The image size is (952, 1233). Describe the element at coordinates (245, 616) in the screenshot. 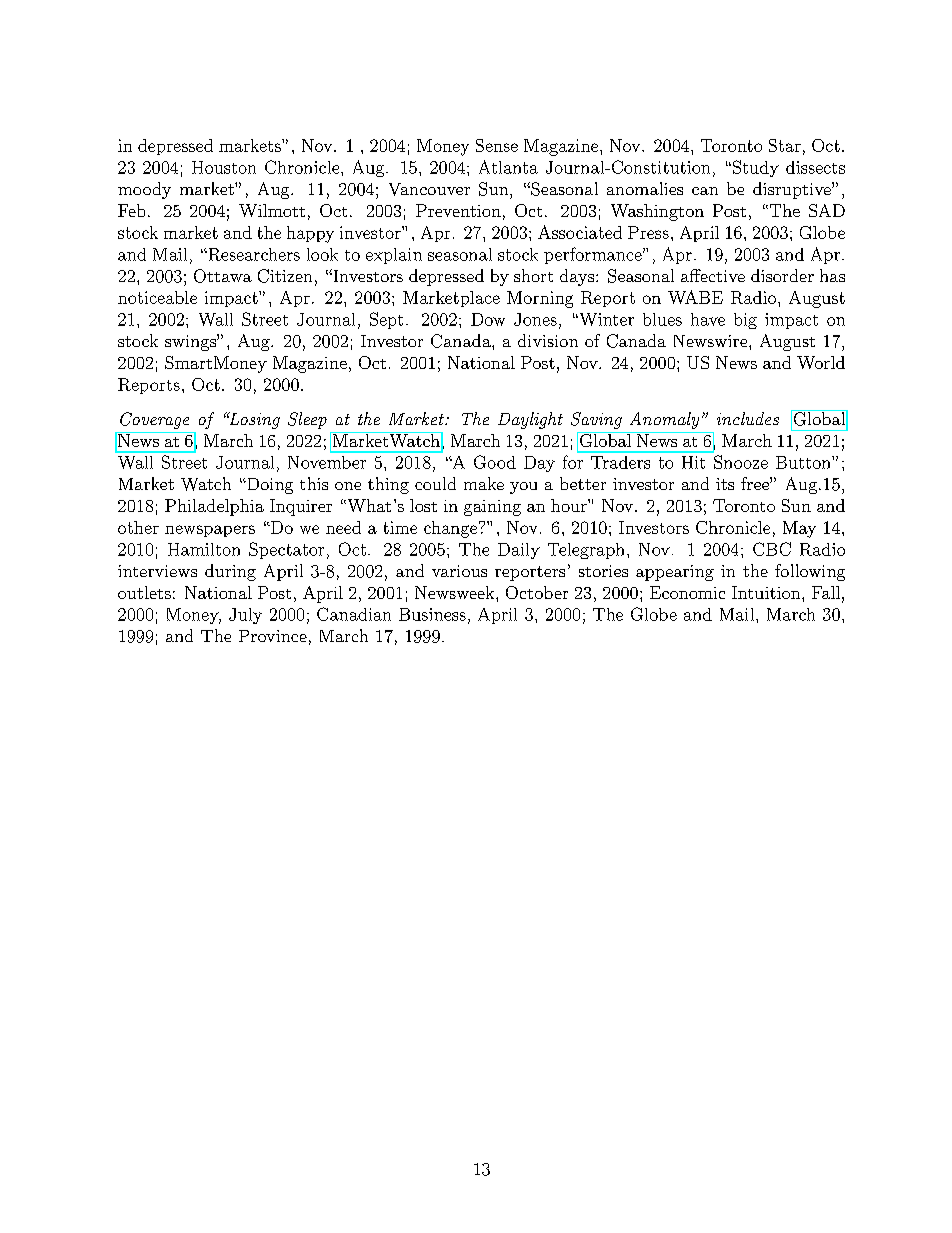

I see `July` at that location.
